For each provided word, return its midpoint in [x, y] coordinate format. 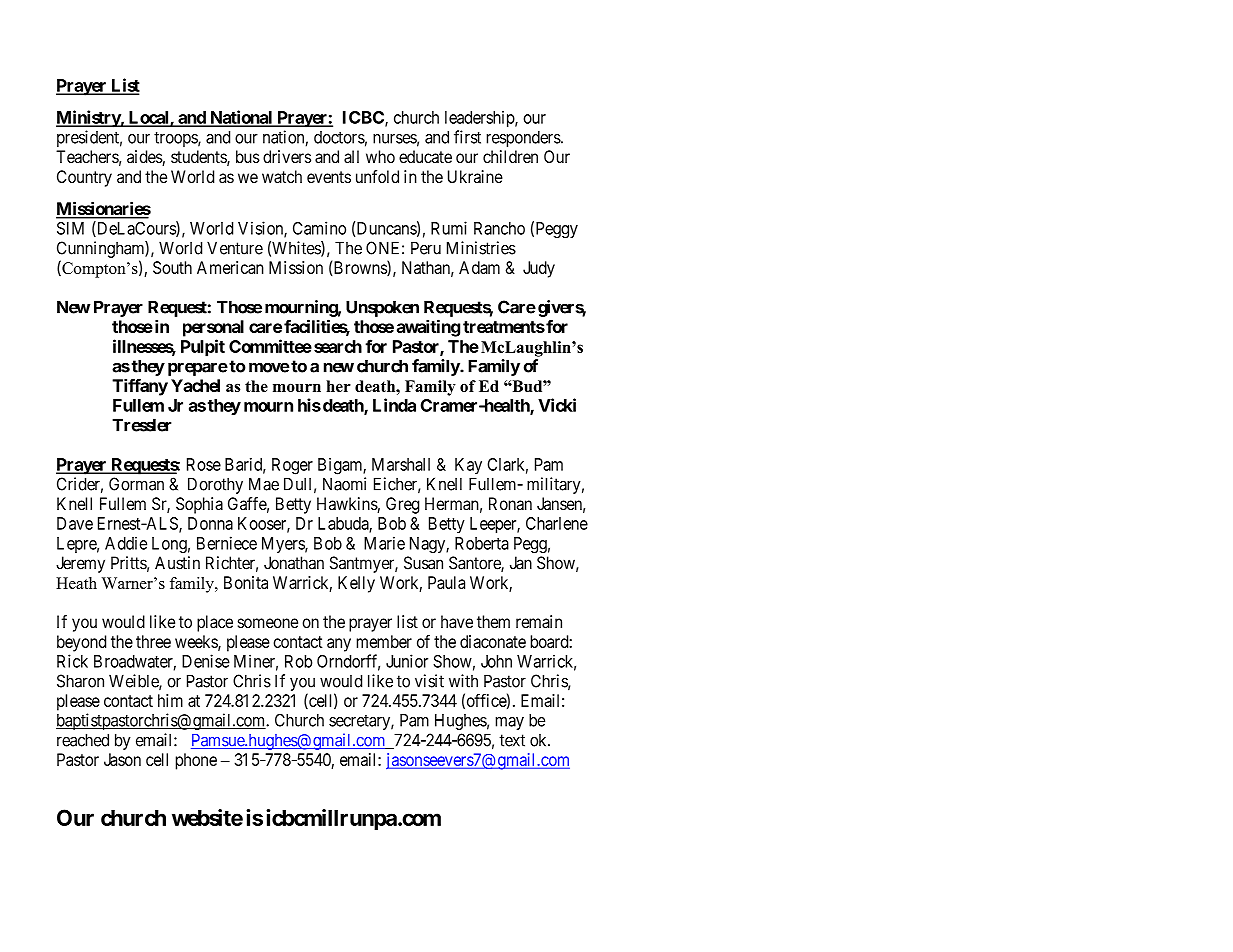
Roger [292, 466]
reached [83, 740]
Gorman [136, 484]
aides [145, 158]
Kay [468, 466]
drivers [287, 156]
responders [524, 139]
